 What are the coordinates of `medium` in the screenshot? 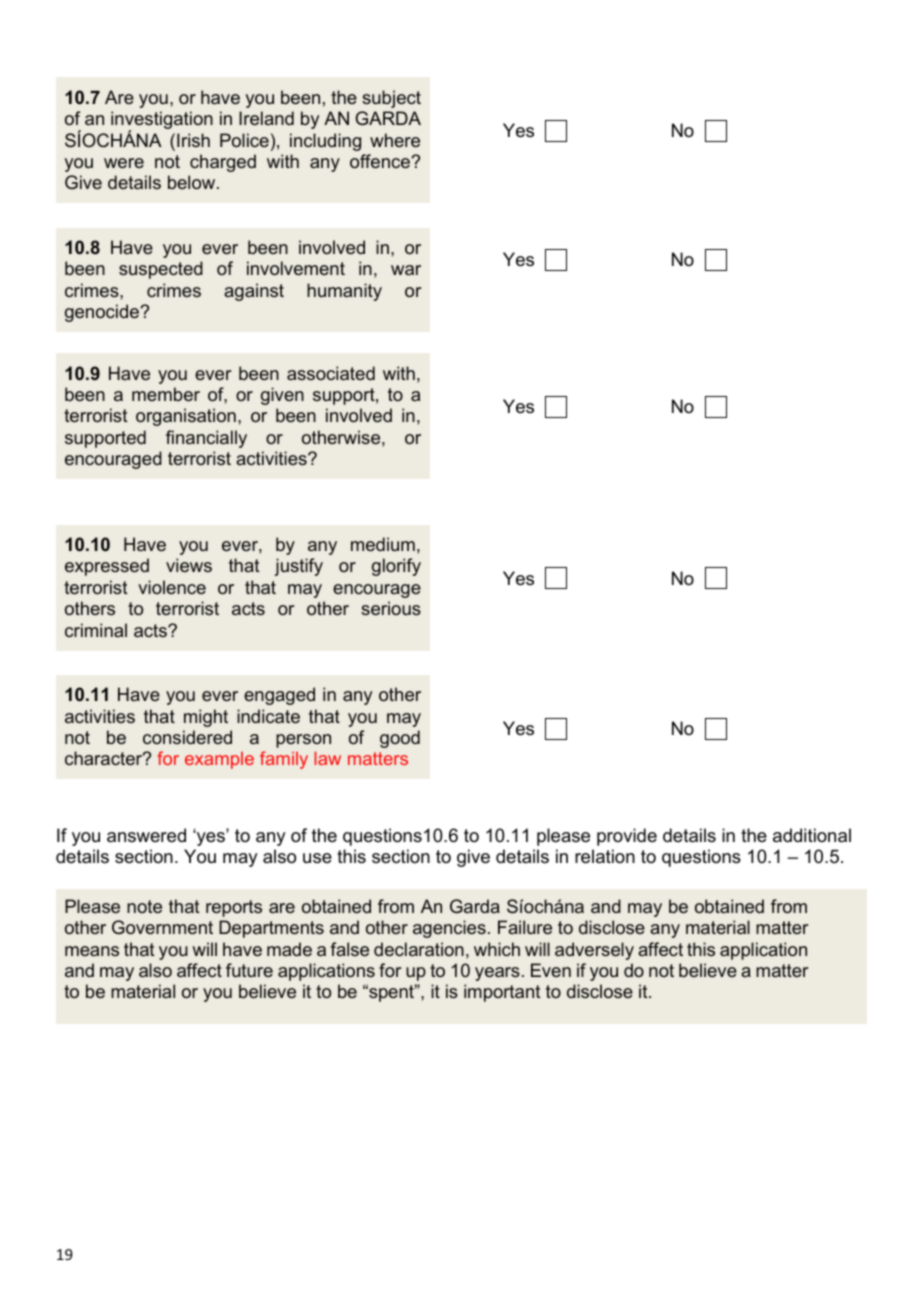 It's located at (383, 544).
